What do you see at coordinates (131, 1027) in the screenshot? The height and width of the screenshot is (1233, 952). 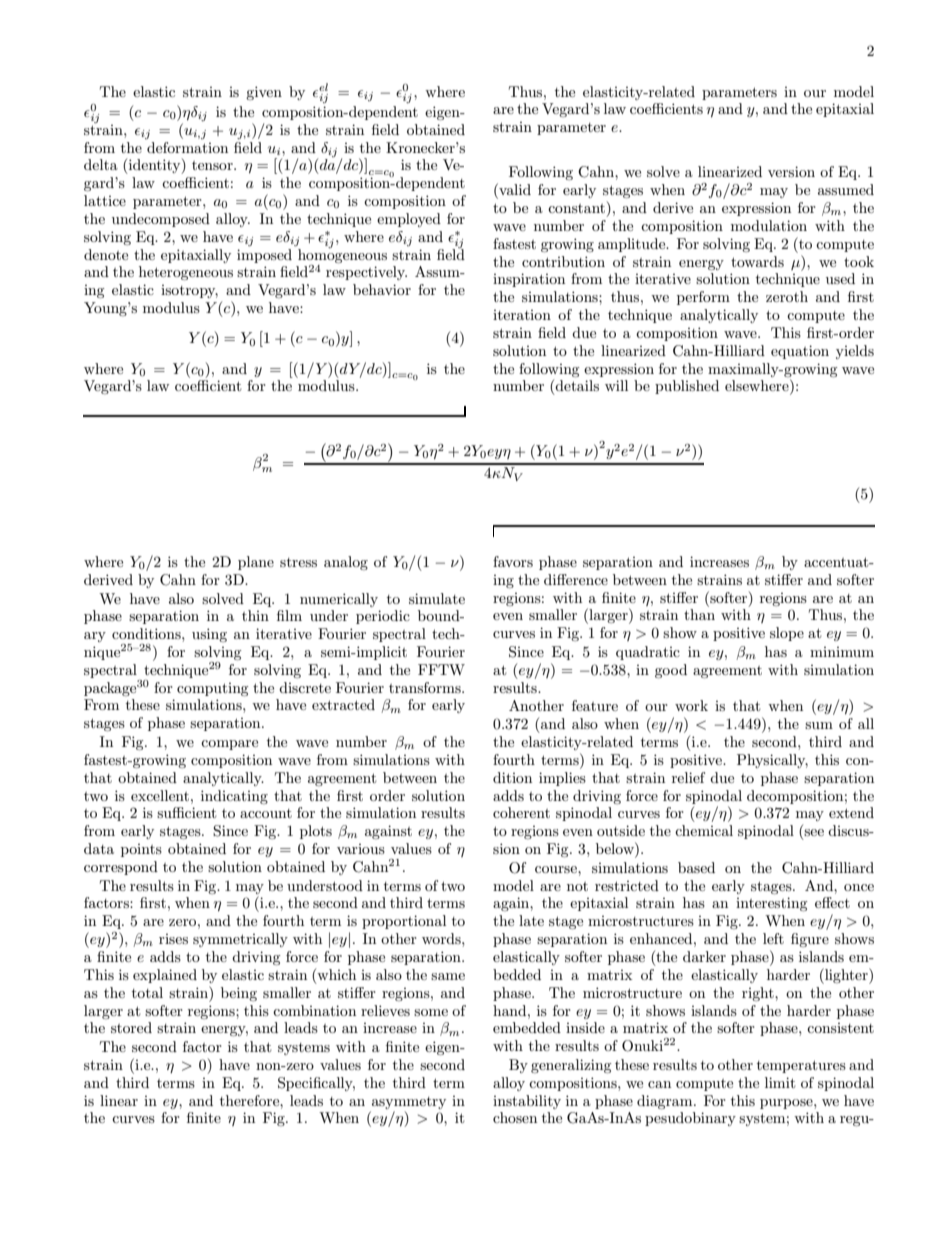 I see `stored` at bounding box center [131, 1027].
